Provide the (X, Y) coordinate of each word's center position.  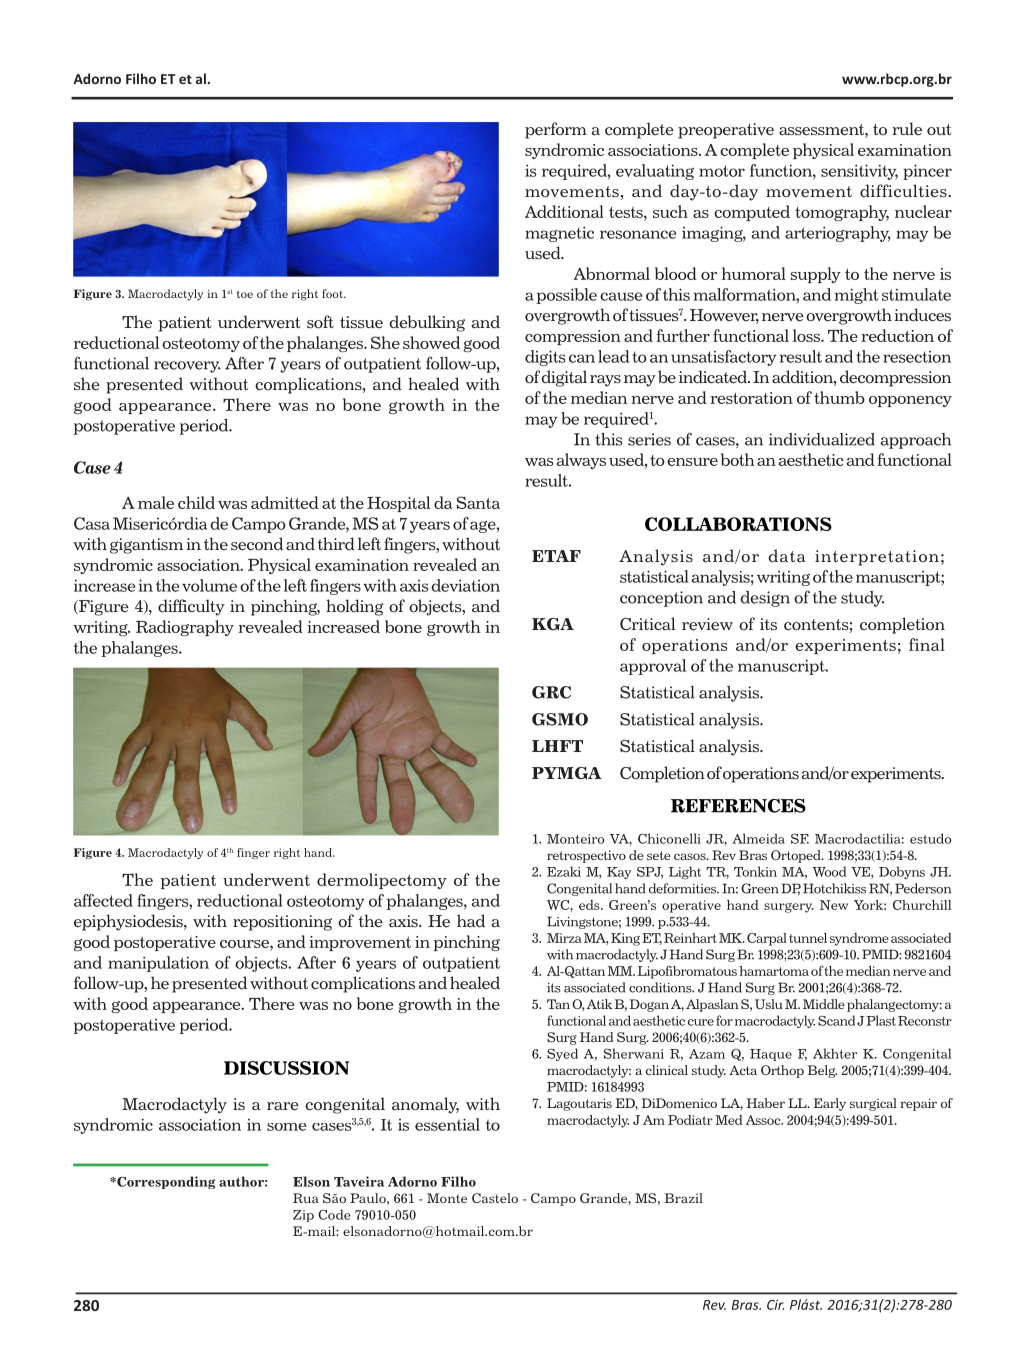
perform (556, 130)
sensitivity (859, 172)
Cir (775, 1304)
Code (334, 1214)
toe (245, 294)
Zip (303, 1216)
